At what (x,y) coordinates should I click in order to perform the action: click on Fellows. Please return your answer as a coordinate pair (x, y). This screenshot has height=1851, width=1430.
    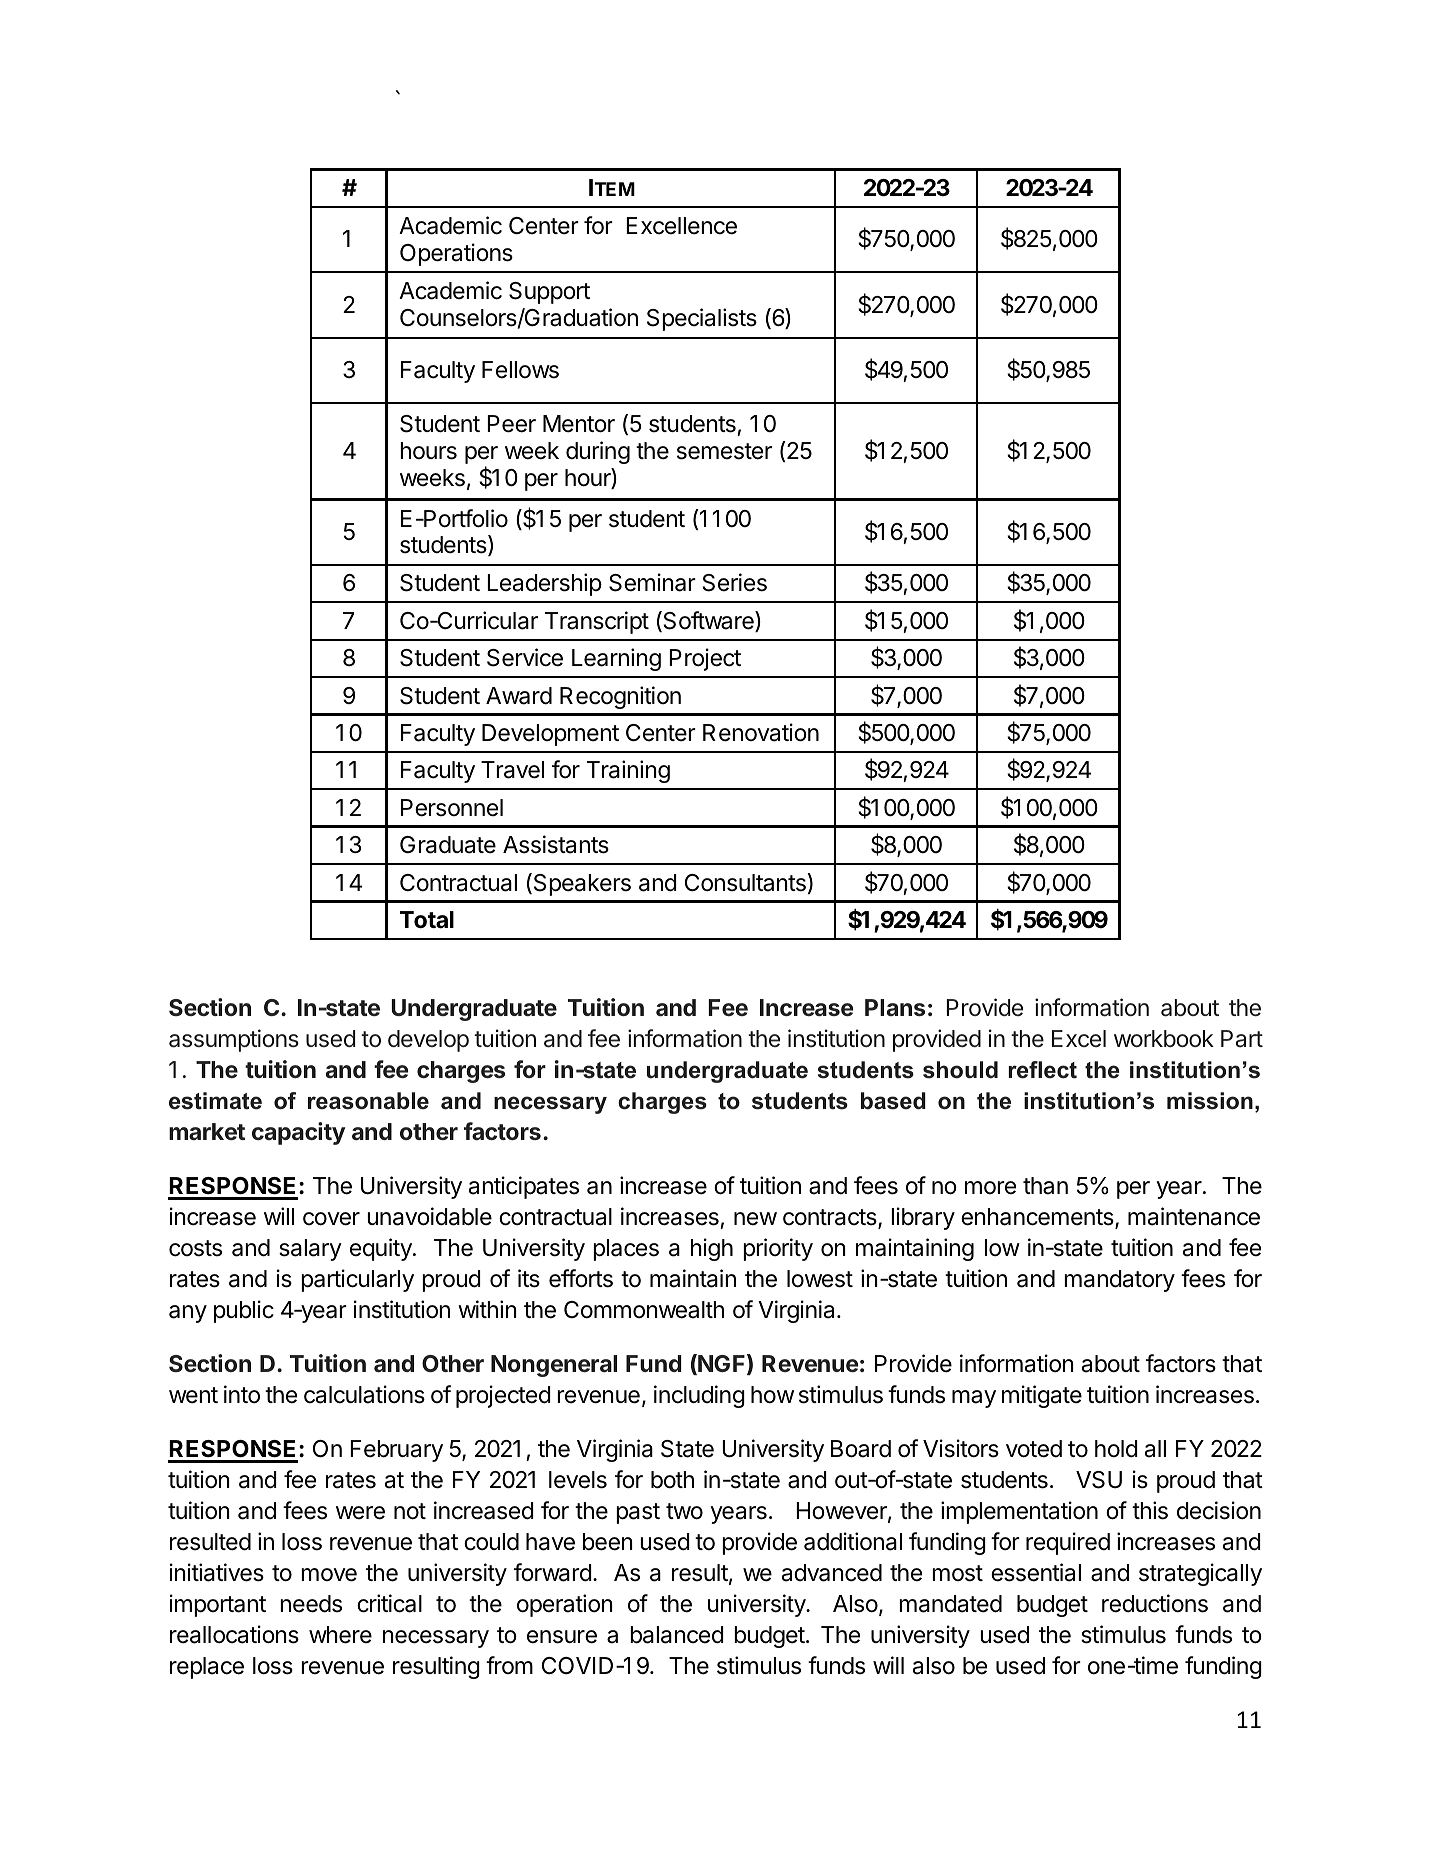
    Looking at the image, I should click on (520, 370).
